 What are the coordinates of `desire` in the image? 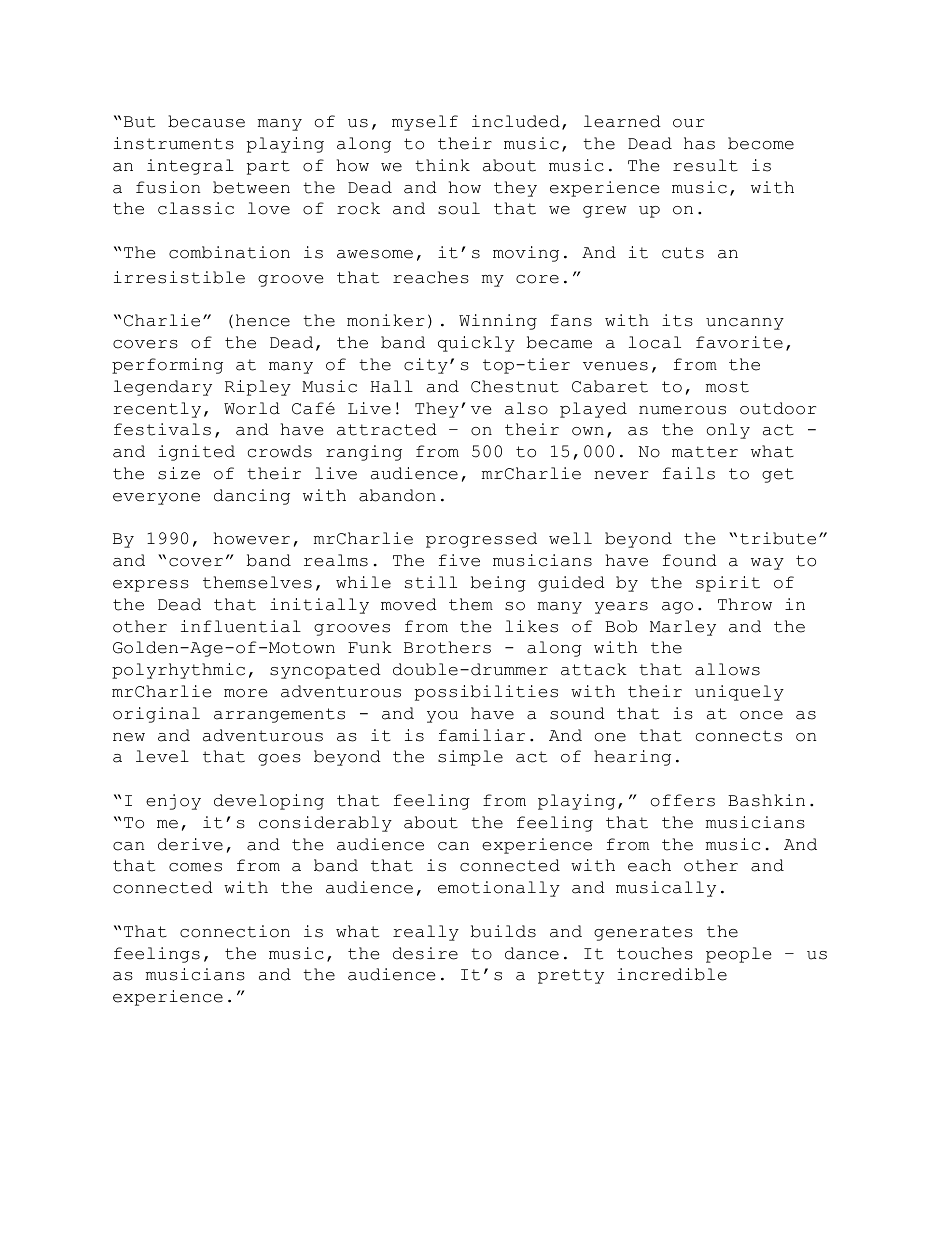 It's located at (425, 953).
